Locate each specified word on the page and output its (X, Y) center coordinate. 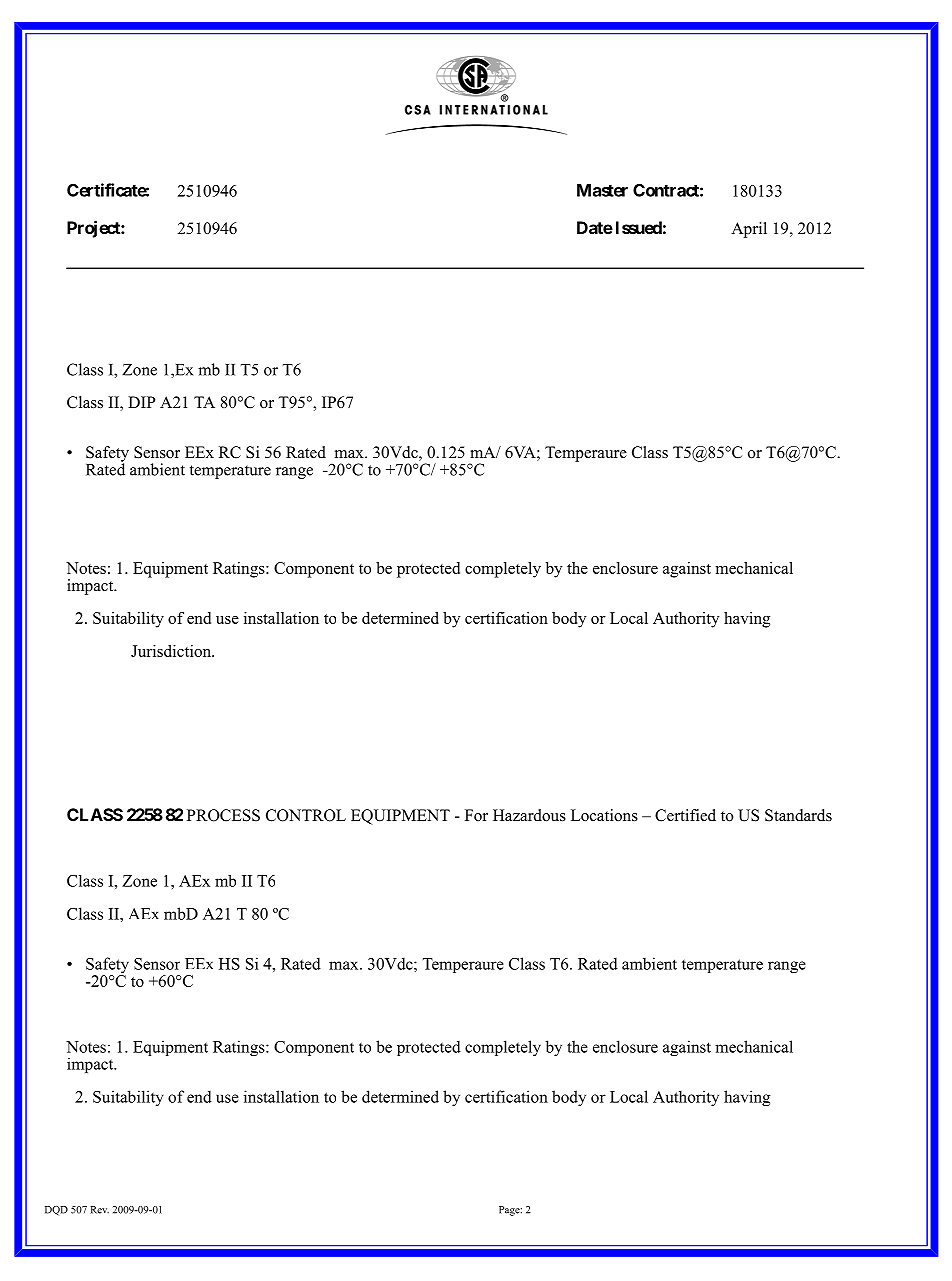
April (749, 230)
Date (595, 227)
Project (94, 229)
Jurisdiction (172, 651)
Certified (685, 815)
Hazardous (529, 815)
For (476, 815)
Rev (99, 1210)
